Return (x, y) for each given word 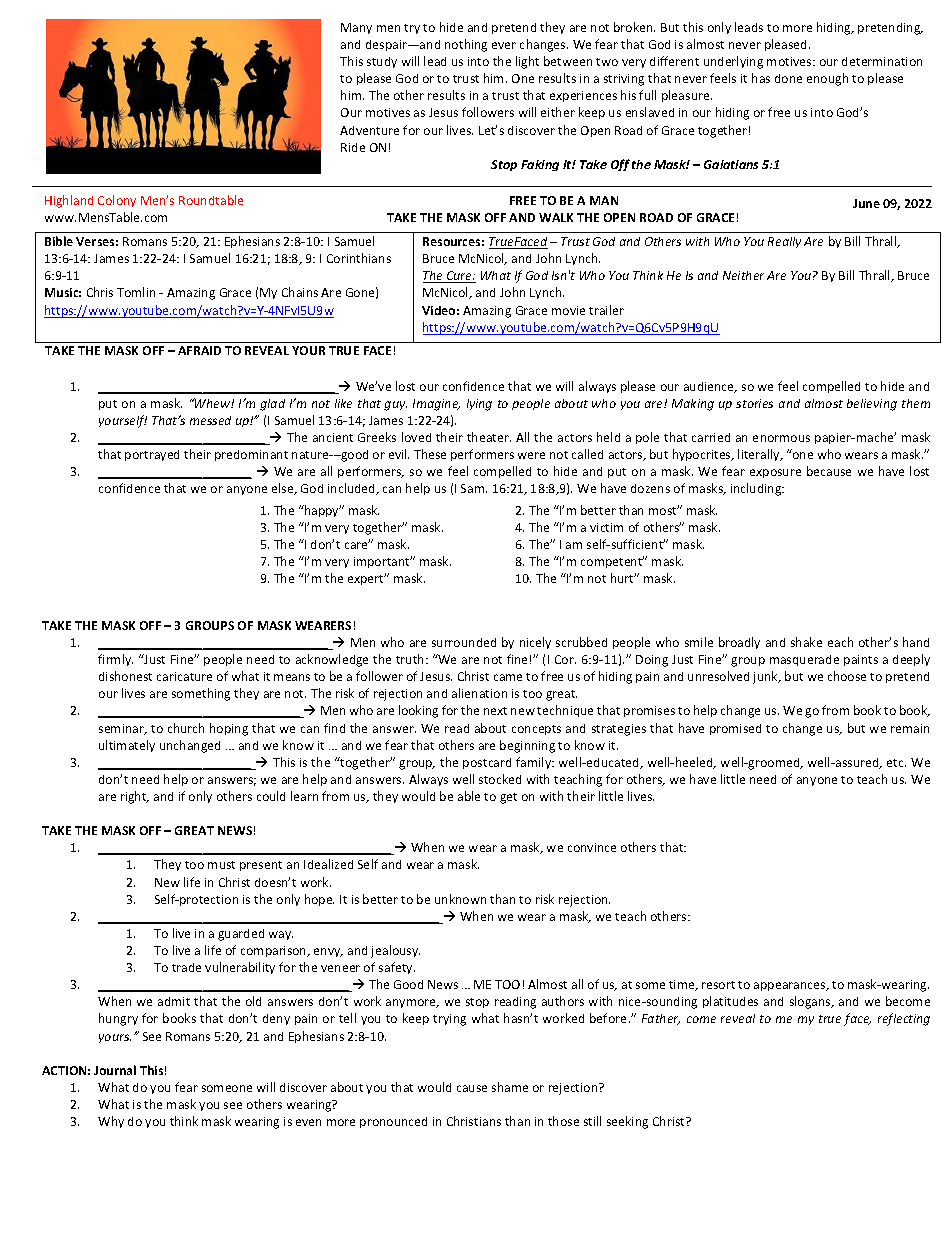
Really (784, 242)
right (135, 797)
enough (827, 79)
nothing (466, 45)
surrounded (464, 642)
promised (735, 729)
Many (356, 28)
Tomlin (136, 292)
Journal (115, 1070)
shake (806, 642)
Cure (460, 277)
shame (510, 1087)
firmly (115, 660)
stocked (500, 779)
